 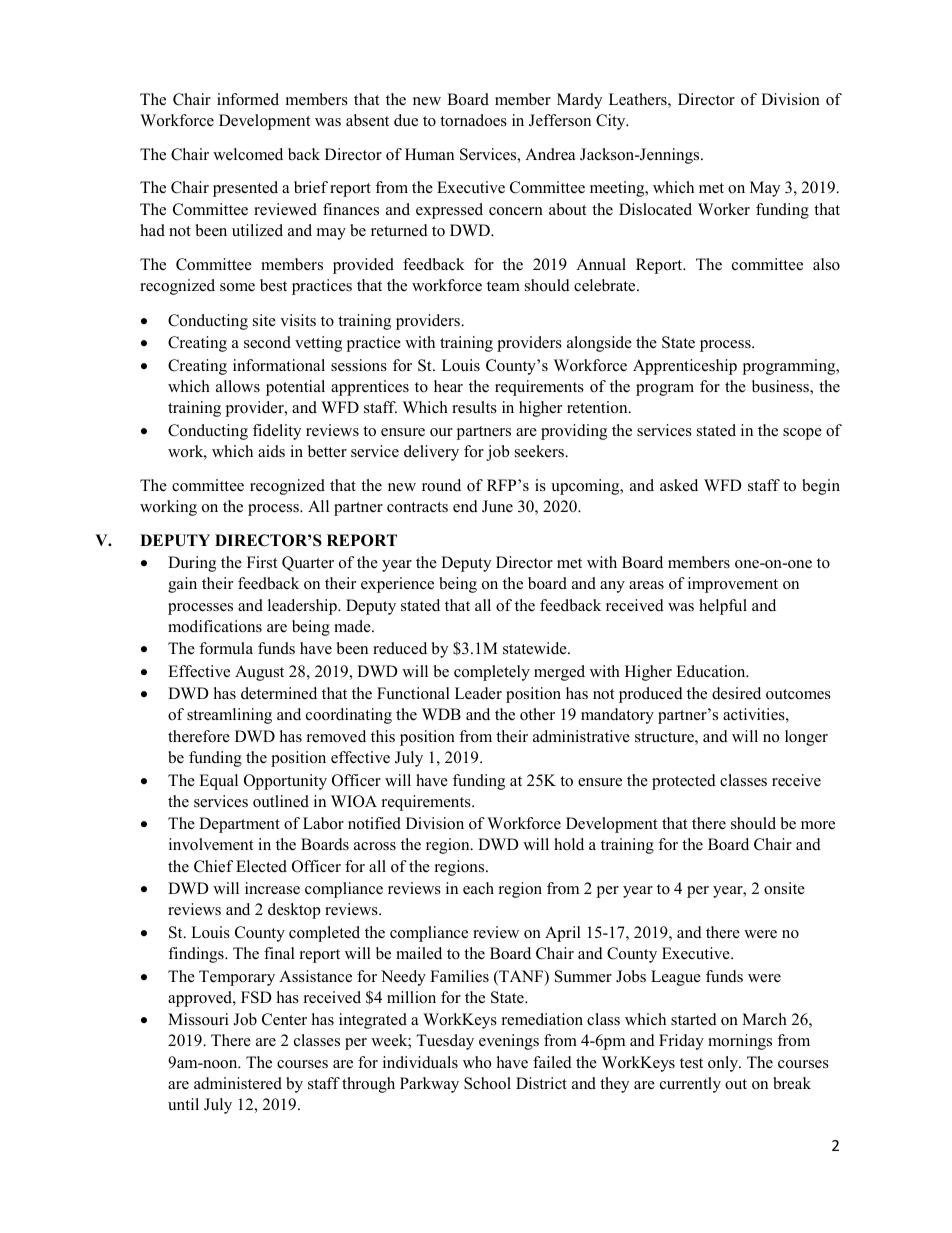 What do you see at coordinates (612, 122) in the screenshot?
I see `City` at bounding box center [612, 122].
